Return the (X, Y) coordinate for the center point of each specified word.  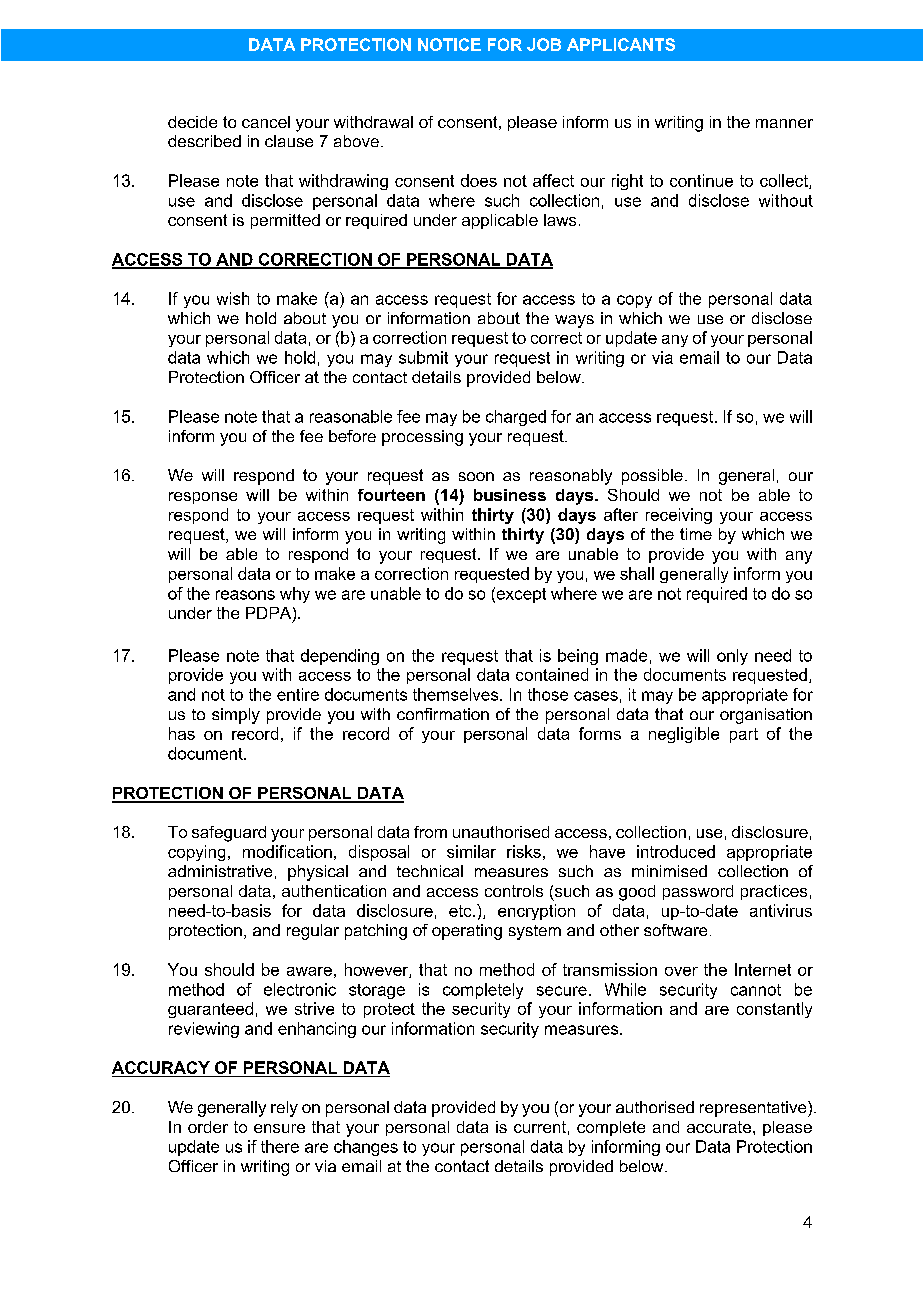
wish (233, 298)
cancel (266, 122)
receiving (679, 516)
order (208, 1127)
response (203, 498)
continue (701, 180)
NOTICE (449, 44)
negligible (684, 735)
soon (476, 476)
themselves (457, 694)
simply (236, 716)
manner (784, 123)
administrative (220, 871)
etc (461, 911)
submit (423, 357)
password (698, 892)
